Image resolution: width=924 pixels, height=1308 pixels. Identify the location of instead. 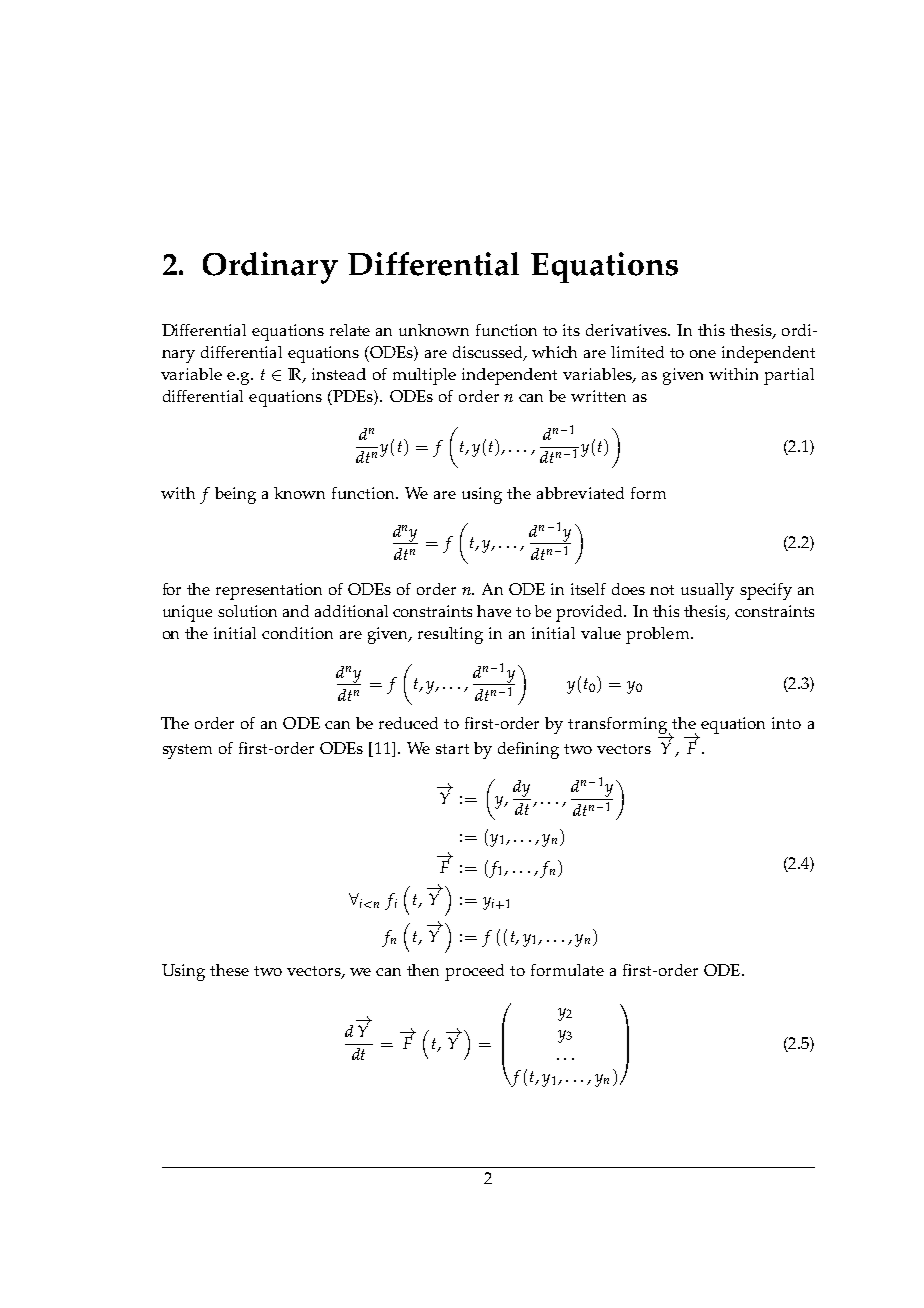
(339, 374).
